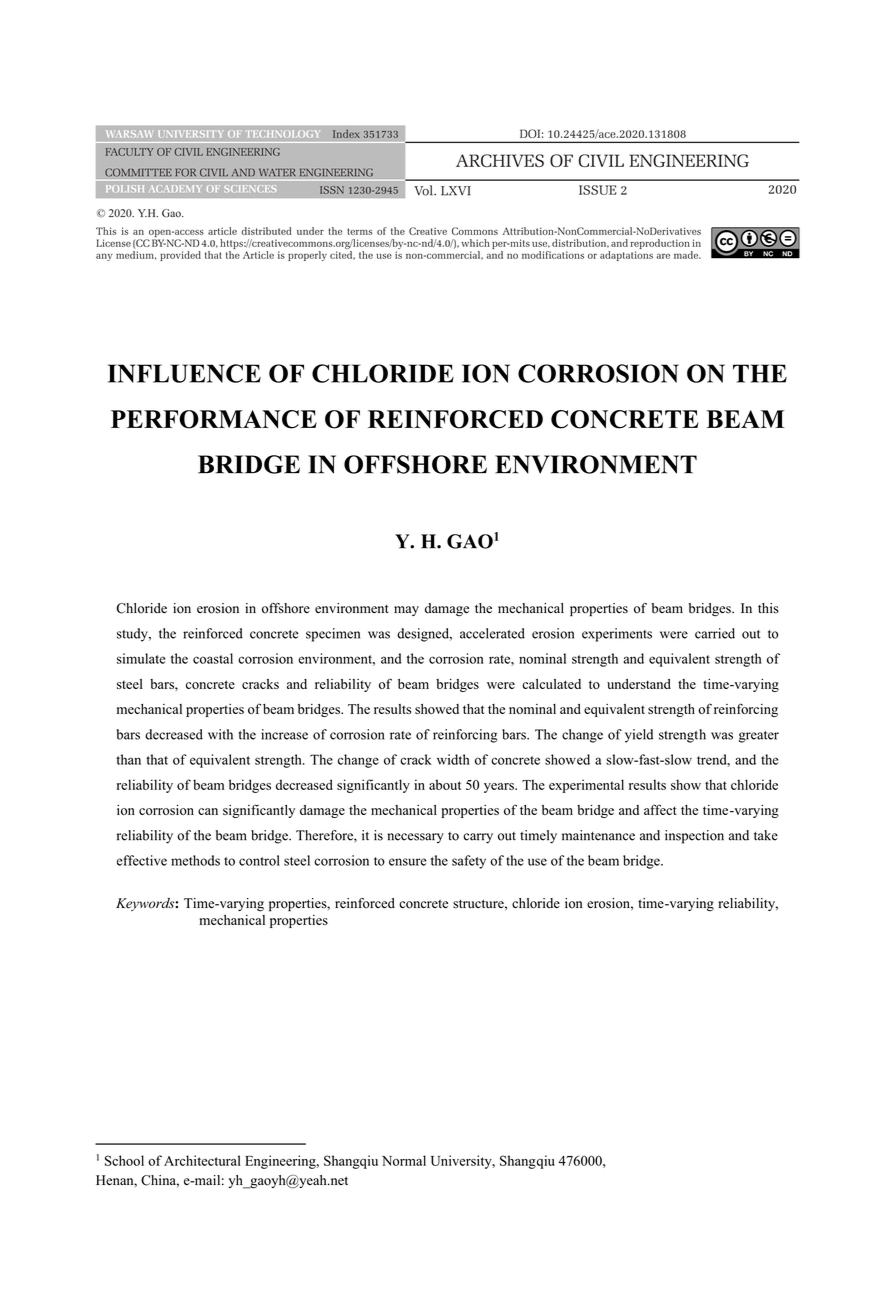 Image resolution: width=896 pixels, height=1316 pixels. What do you see at coordinates (202, 1160) in the document?
I see `Architectural` at bounding box center [202, 1160].
